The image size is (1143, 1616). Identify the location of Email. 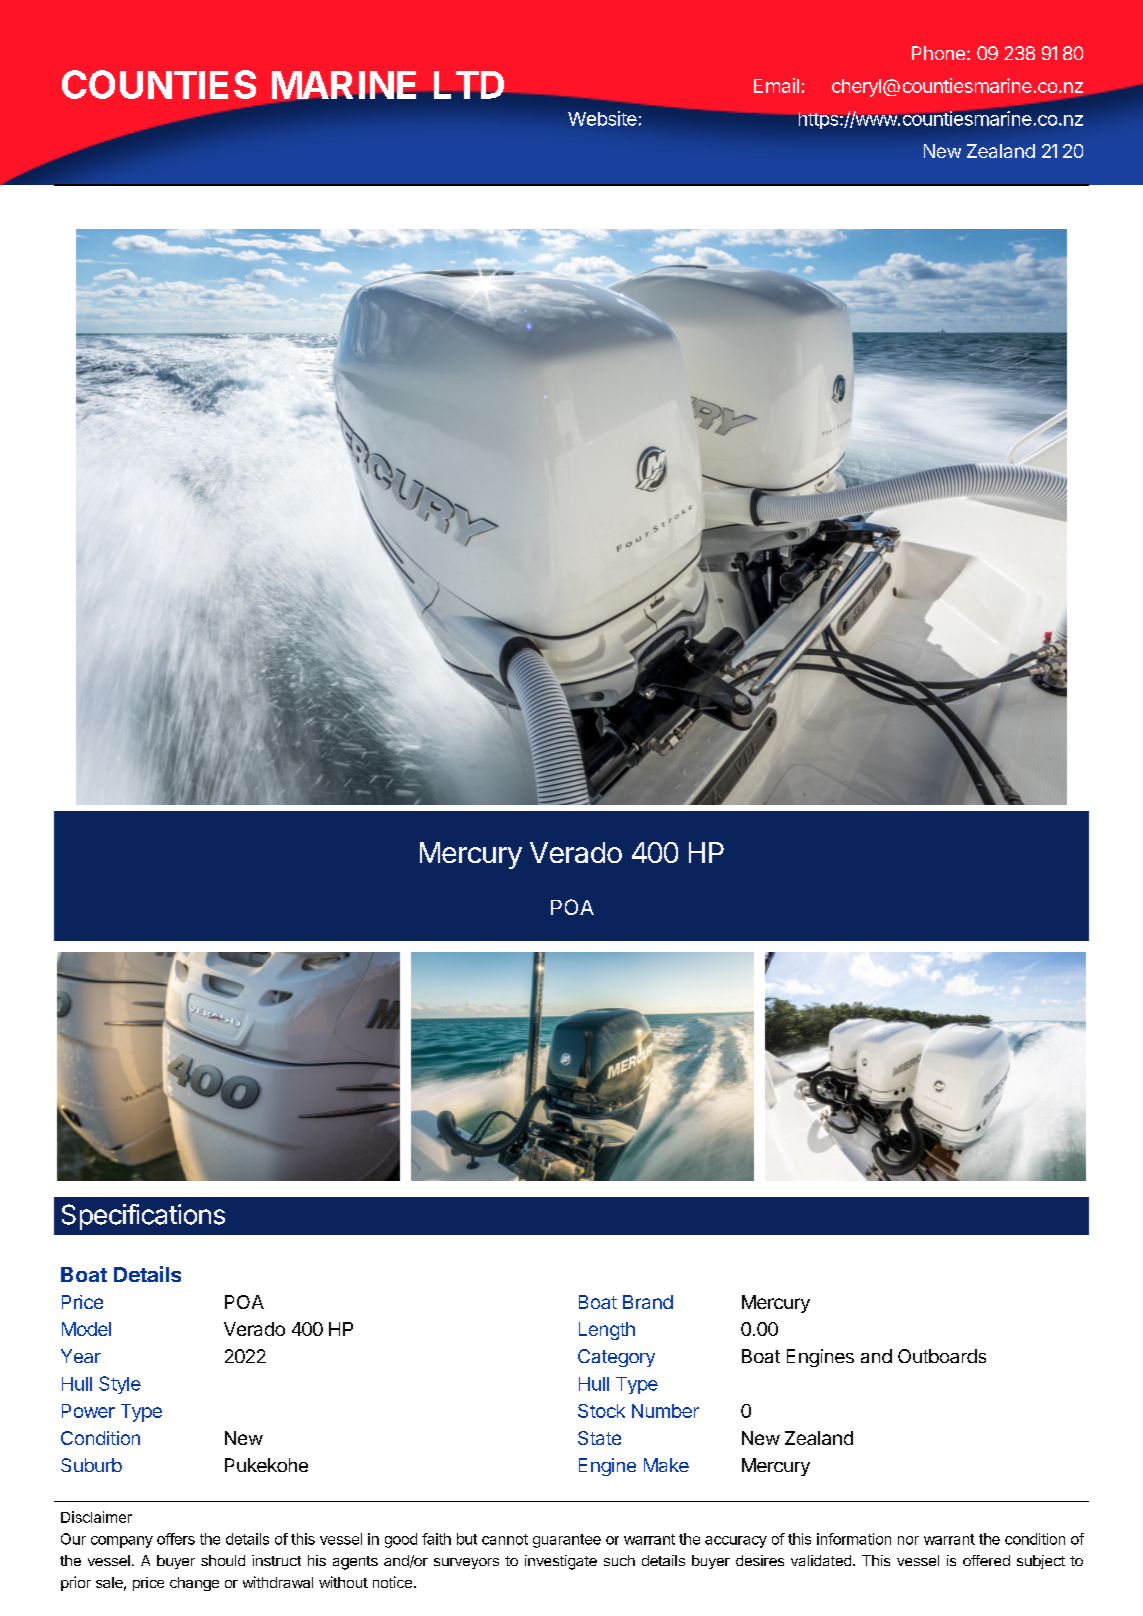
(776, 85).
